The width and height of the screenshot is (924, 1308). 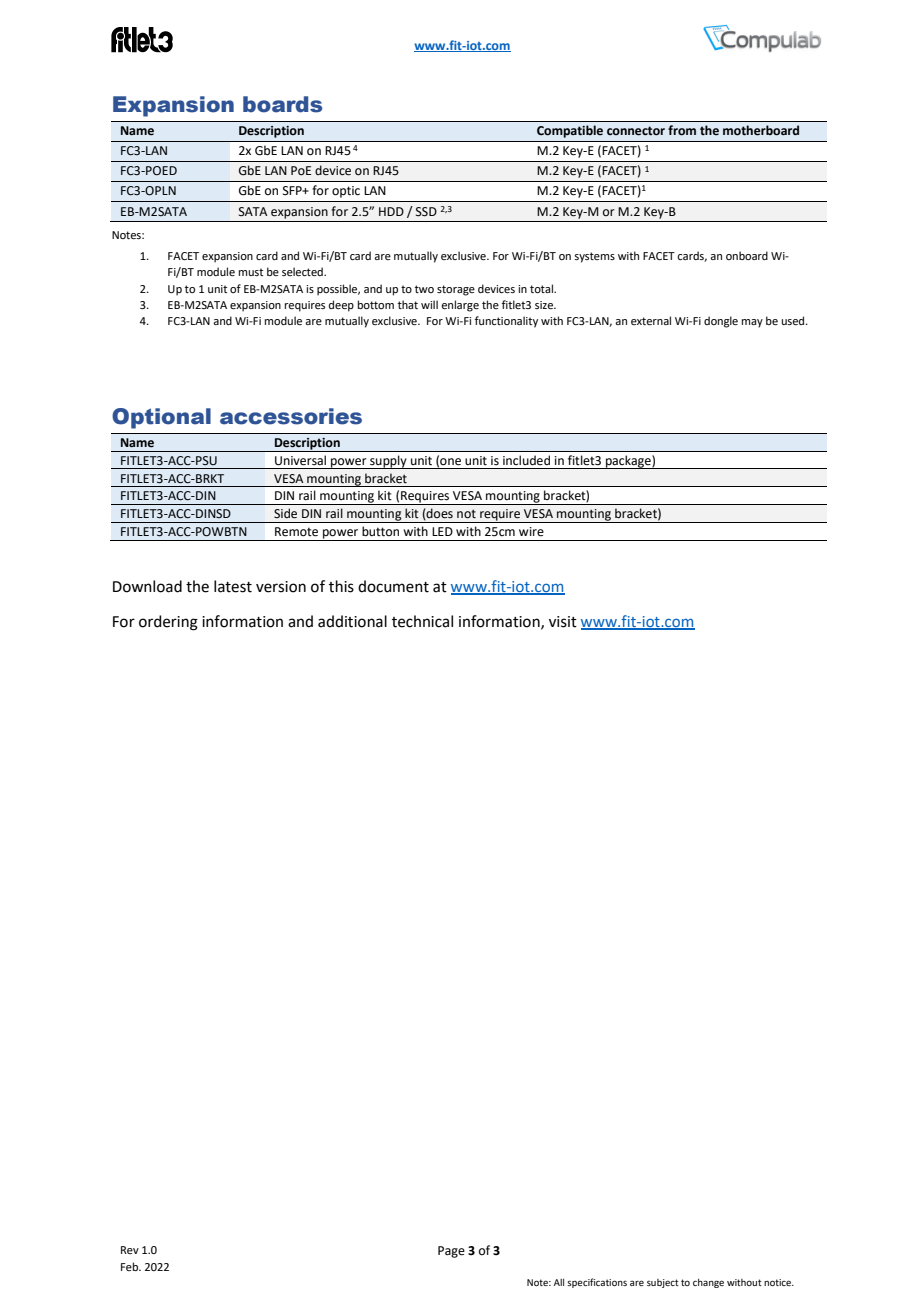 I want to click on Page, so click(x=451, y=1252).
